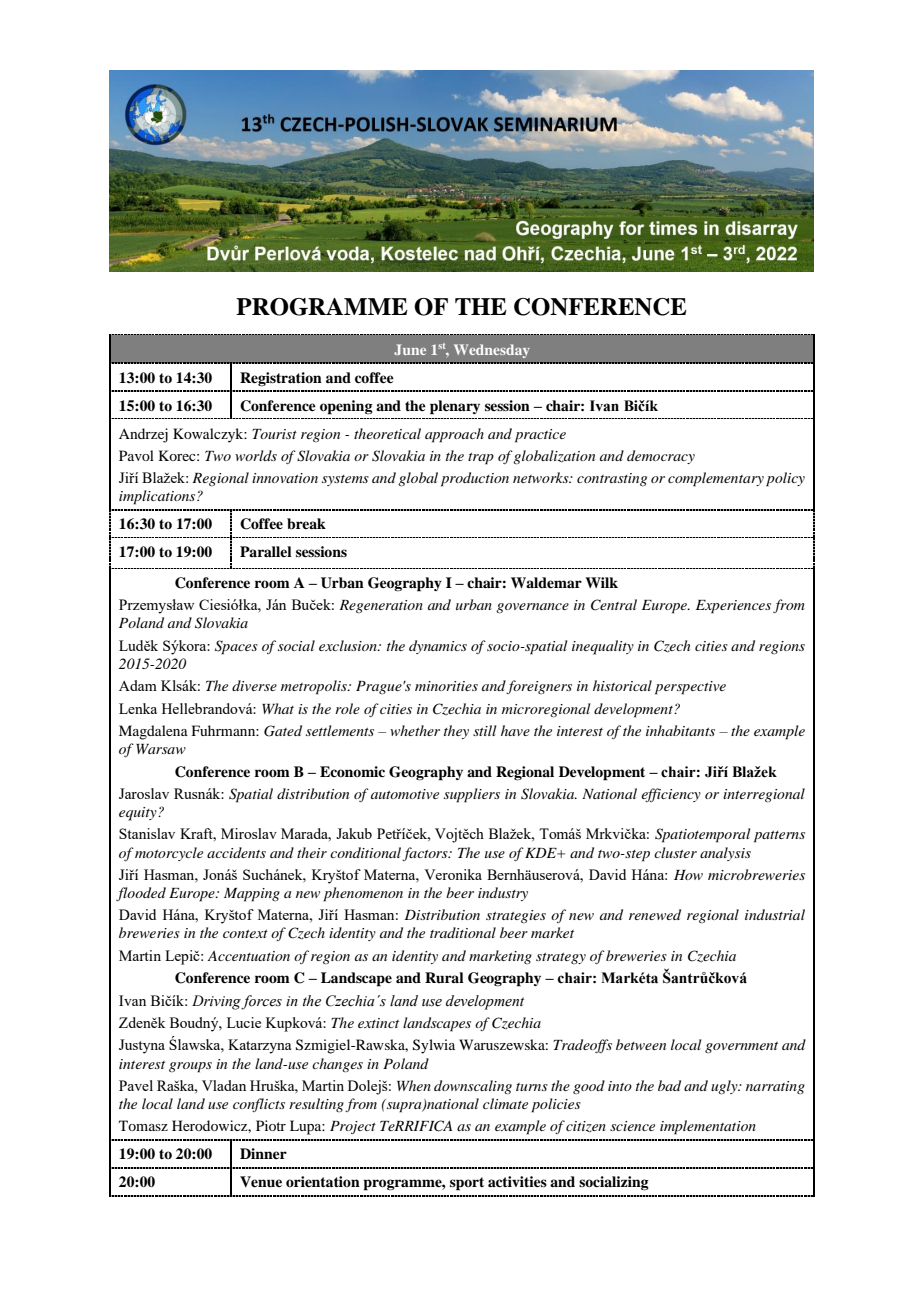 Image resolution: width=924 pixels, height=1307 pixels. I want to click on efficiency, so click(671, 795).
